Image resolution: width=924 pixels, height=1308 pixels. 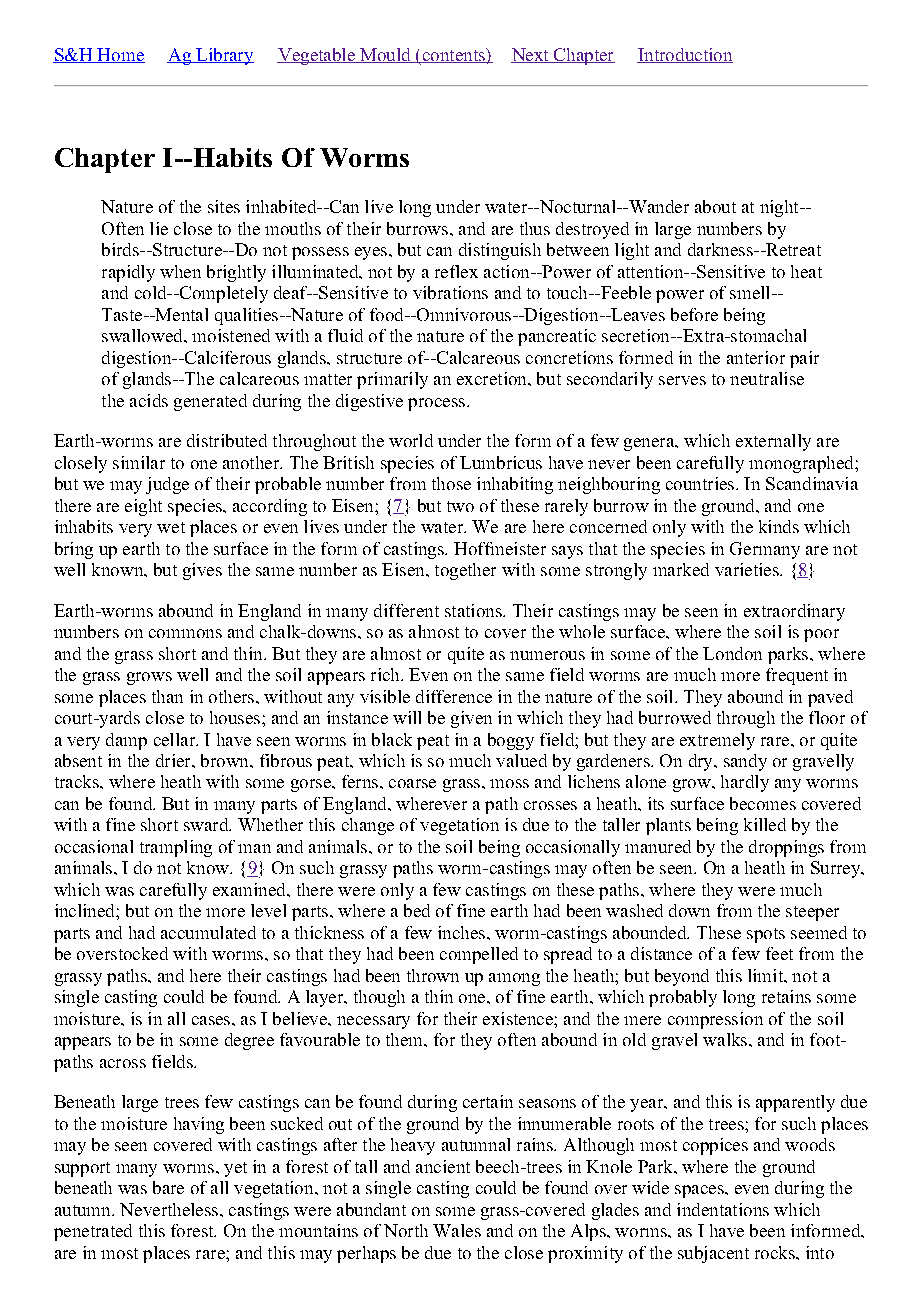 I want to click on Home, so click(x=120, y=55).
